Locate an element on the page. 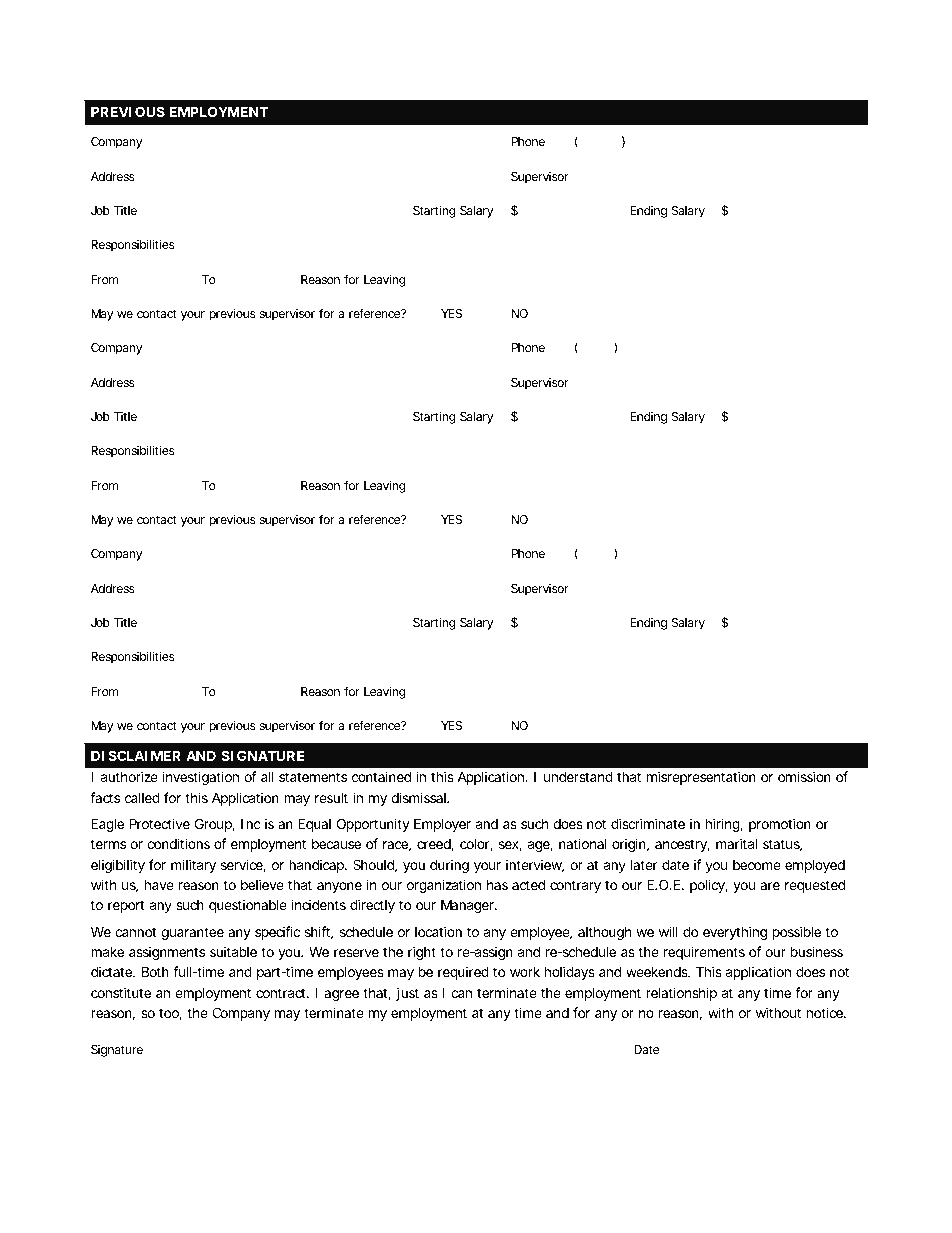  contained is located at coordinates (381, 776).
